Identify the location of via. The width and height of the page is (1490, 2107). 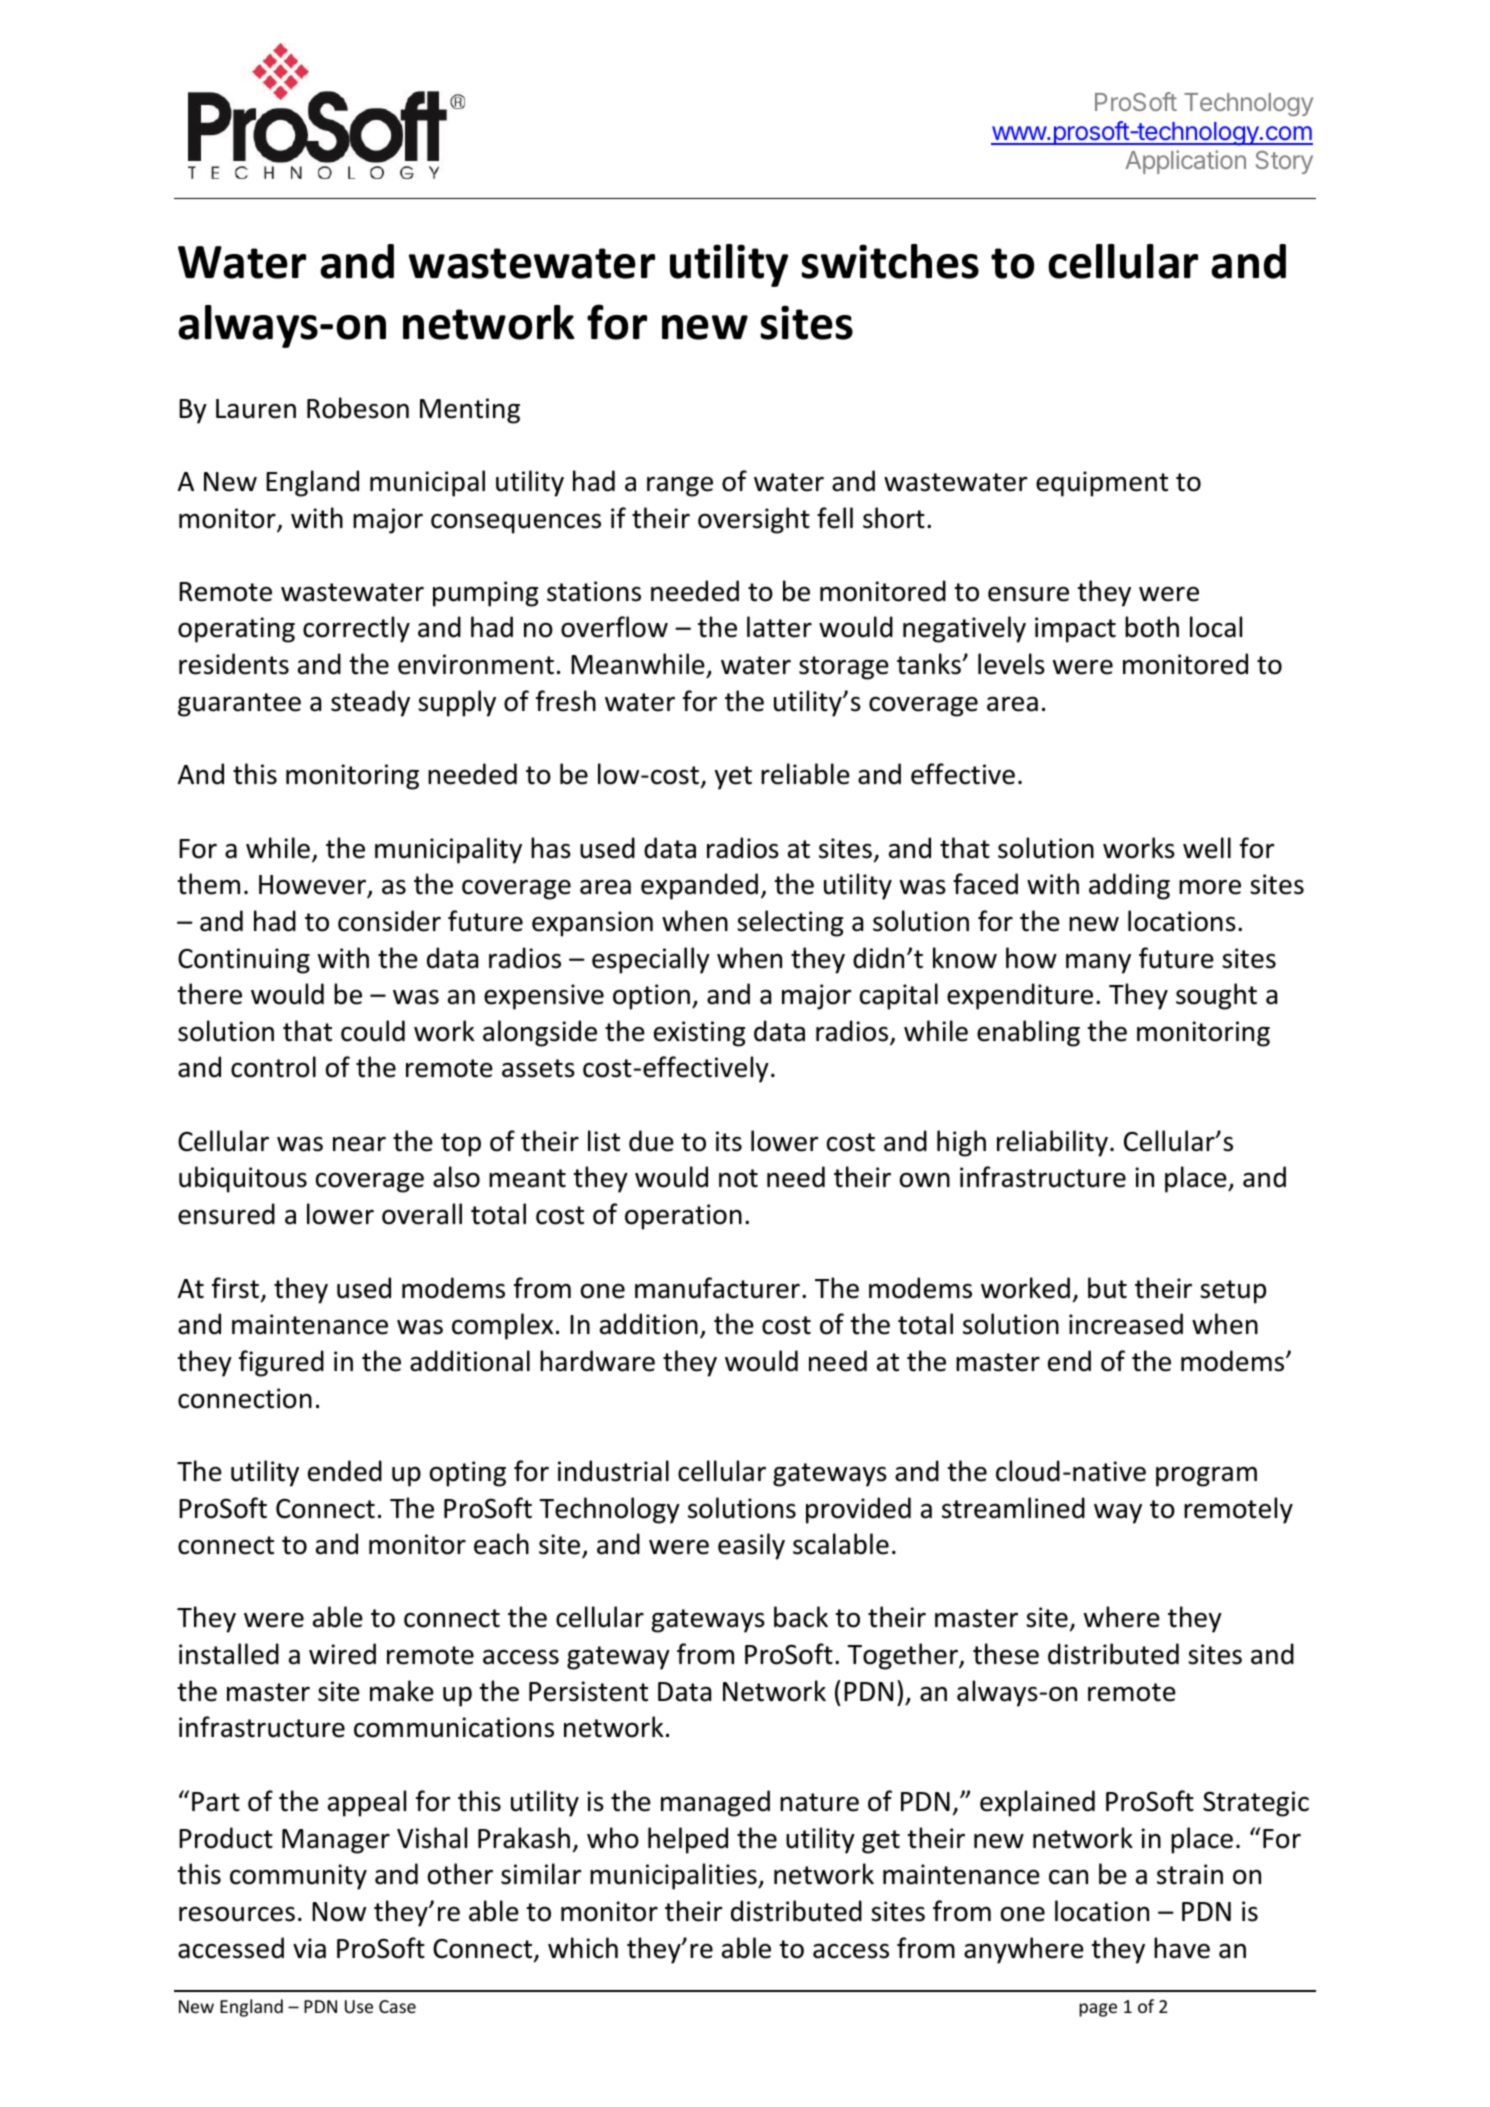
(309, 1948).
